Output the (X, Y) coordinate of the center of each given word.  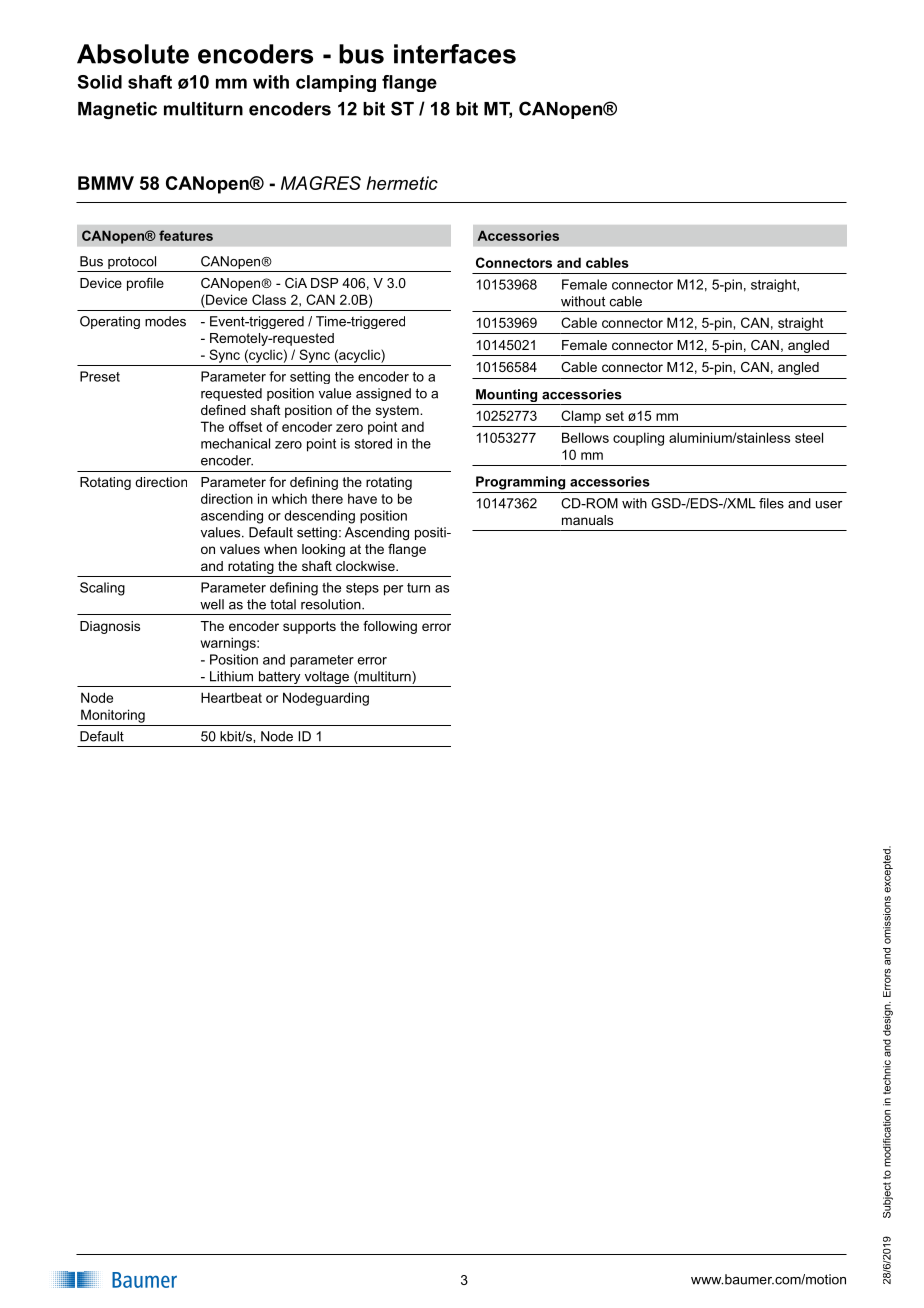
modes (165, 321)
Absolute (133, 54)
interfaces (455, 54)
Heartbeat (231, 697)
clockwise (366, 566)
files (771, 503)
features (186, 235)
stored (373, 443)
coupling (638, 439)
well (212, 604)
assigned (383, 394)
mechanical (235, 443)
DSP (324, 283)
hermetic (402, 183)
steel (809, 437)
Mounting (507, 397)
